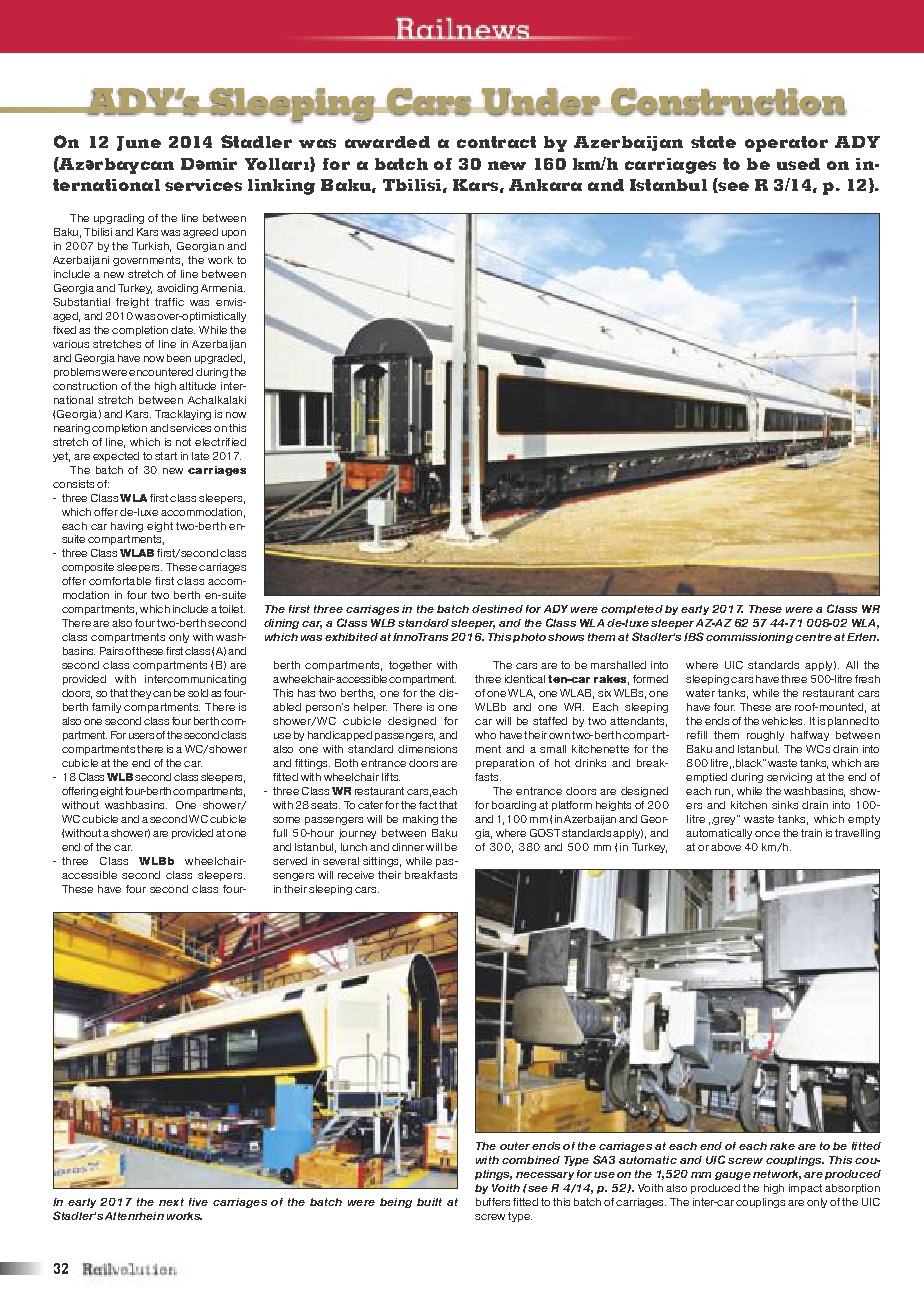 This screenshot has width=924, height=1308. Describe the element at coordinates (166, 456) in the screenshot. I see `start` at that location.
